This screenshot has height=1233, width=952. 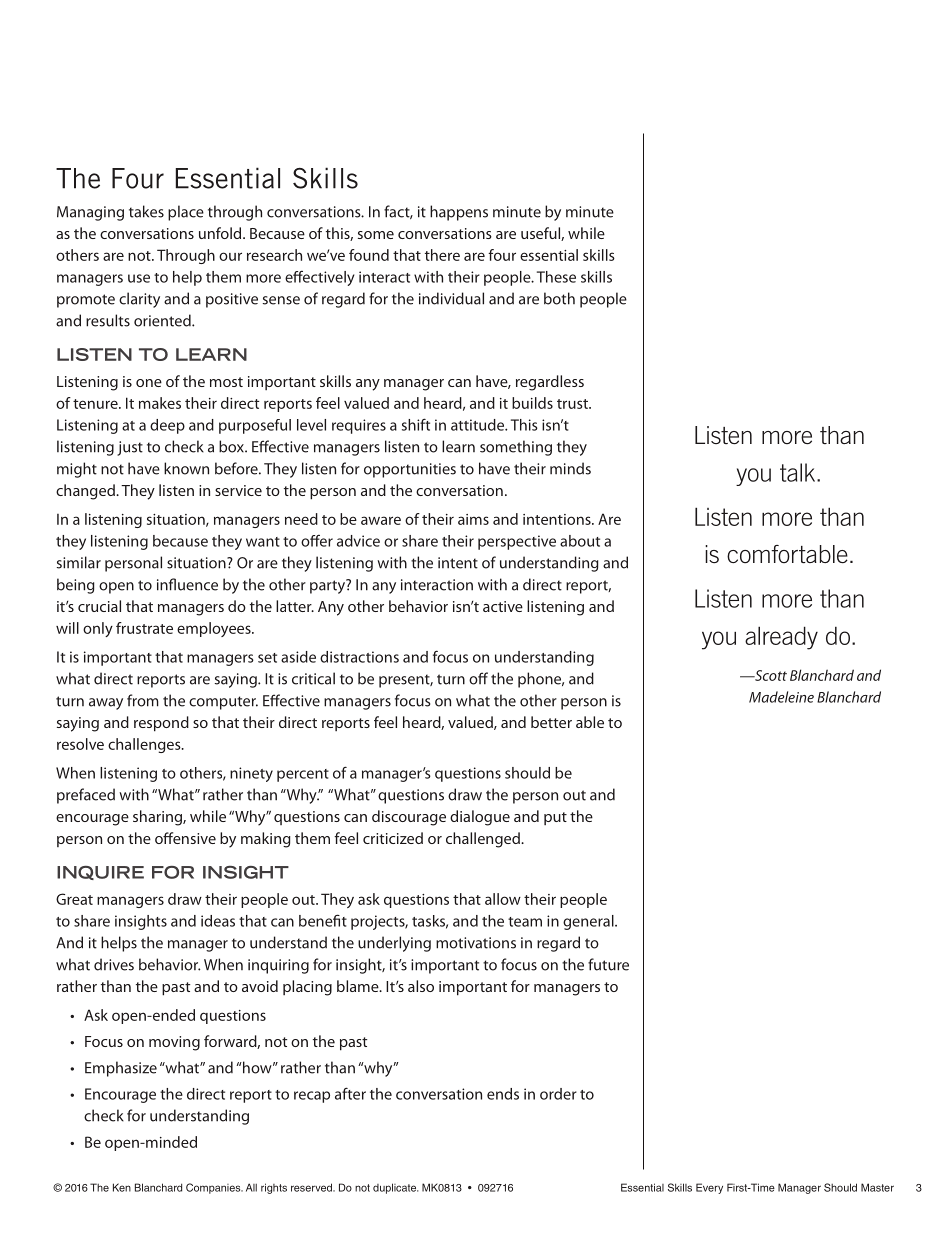 I want to click on talk, so click(x=799, y=472).
